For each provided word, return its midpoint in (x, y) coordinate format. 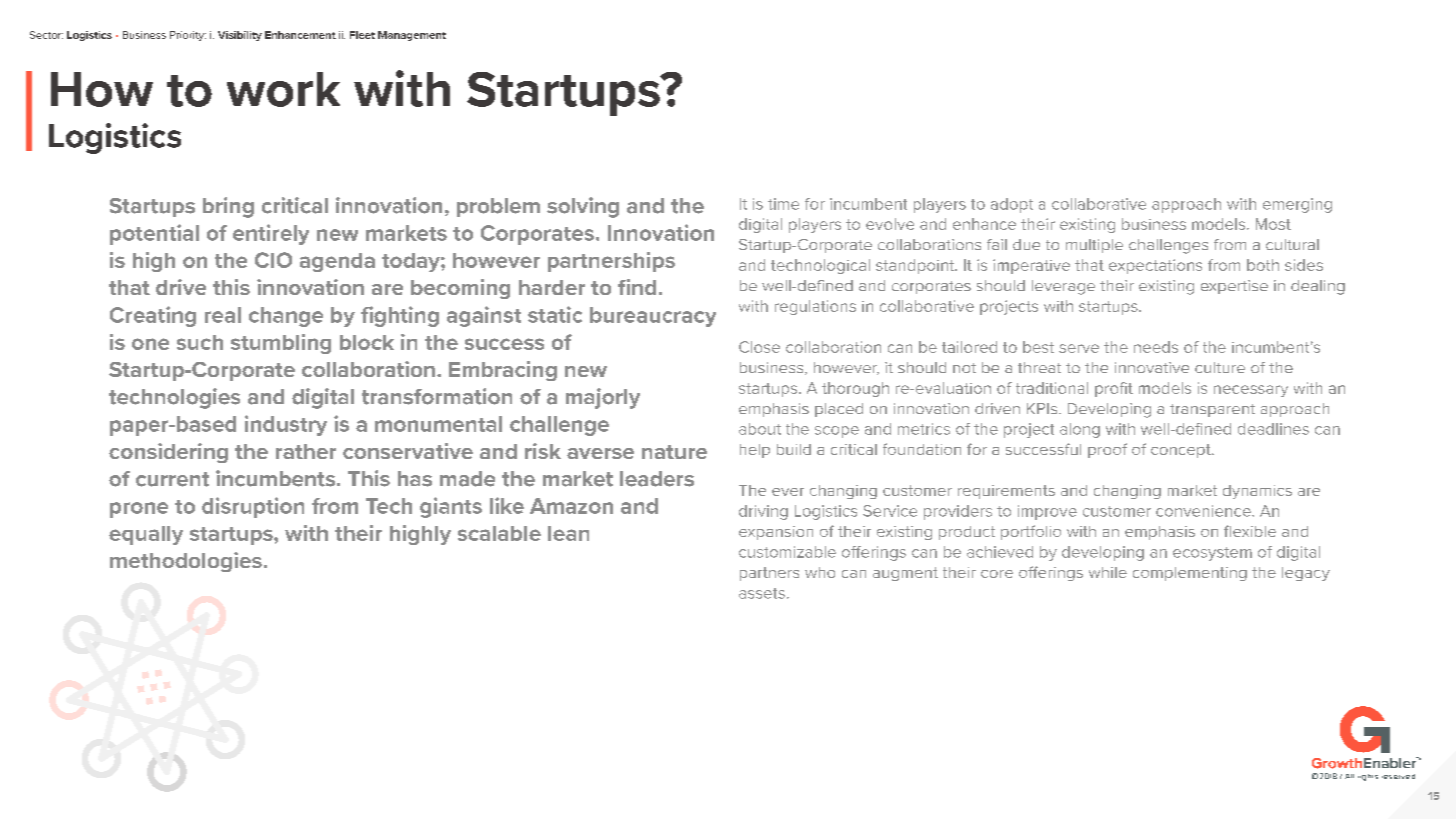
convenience (1204, 511)
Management (412, 36)
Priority (188, 36)
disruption (253, 507)
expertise (1234, 287)
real (223, 315)
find (637, 287)
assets (762, 593)
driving (763, 512)
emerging (1297, 205)
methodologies (186, 562)
